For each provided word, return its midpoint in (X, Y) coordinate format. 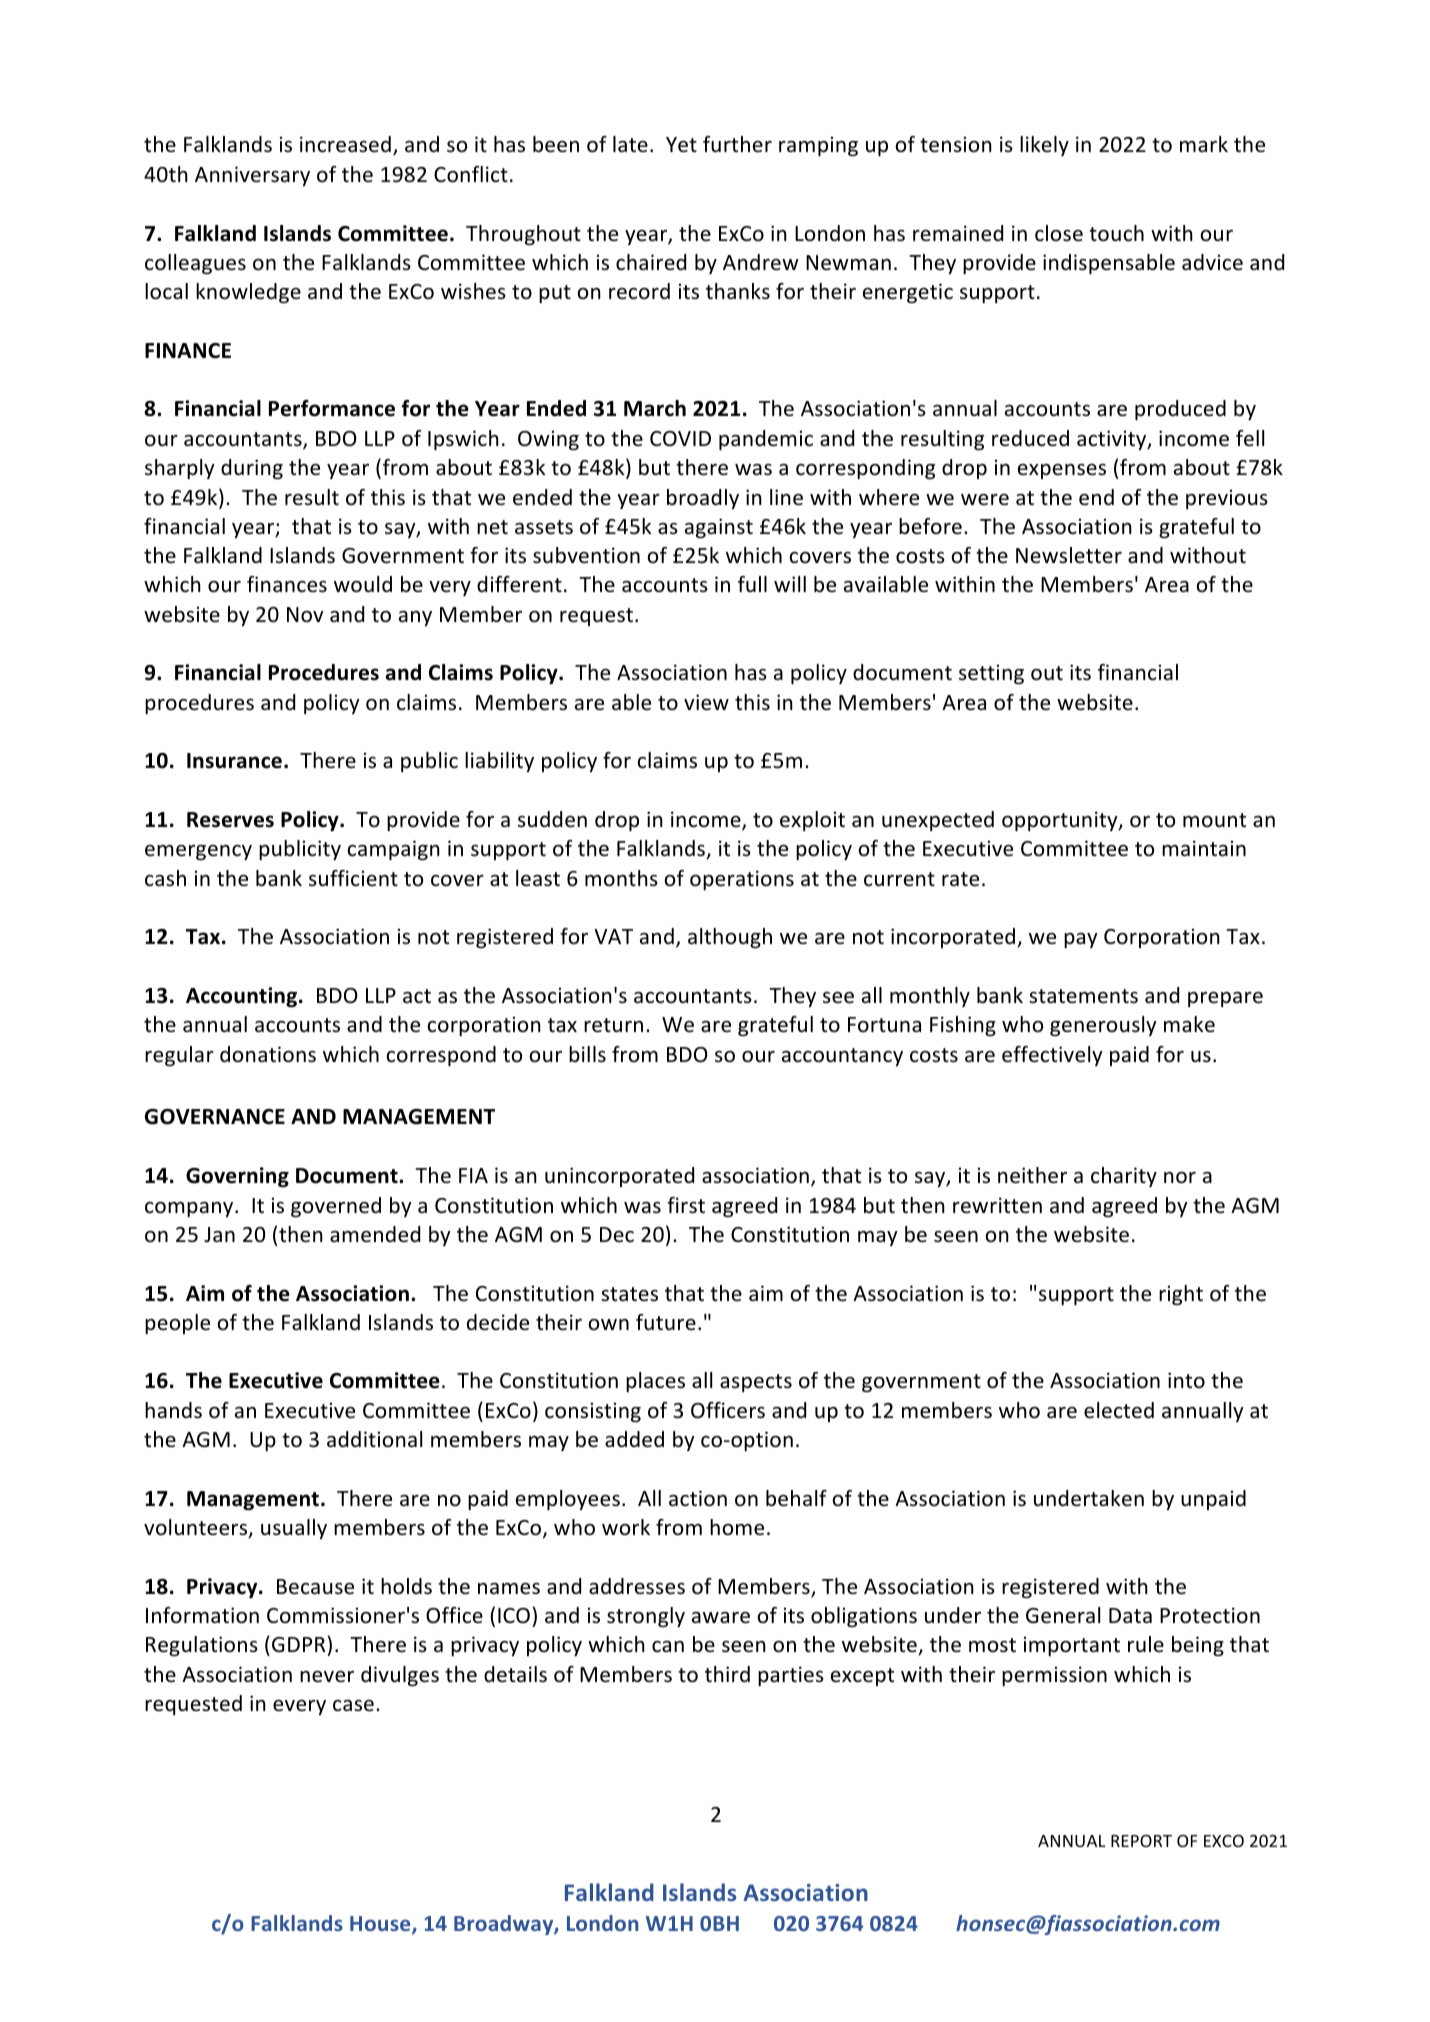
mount (1214, 820)
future (666, 1322)
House (381, 1925)
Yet (681, 145)
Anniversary (252, 176)
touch (1116, 233)
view (706, 702)
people (177, 1324)
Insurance (234, 761)
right (1181, 1295)
